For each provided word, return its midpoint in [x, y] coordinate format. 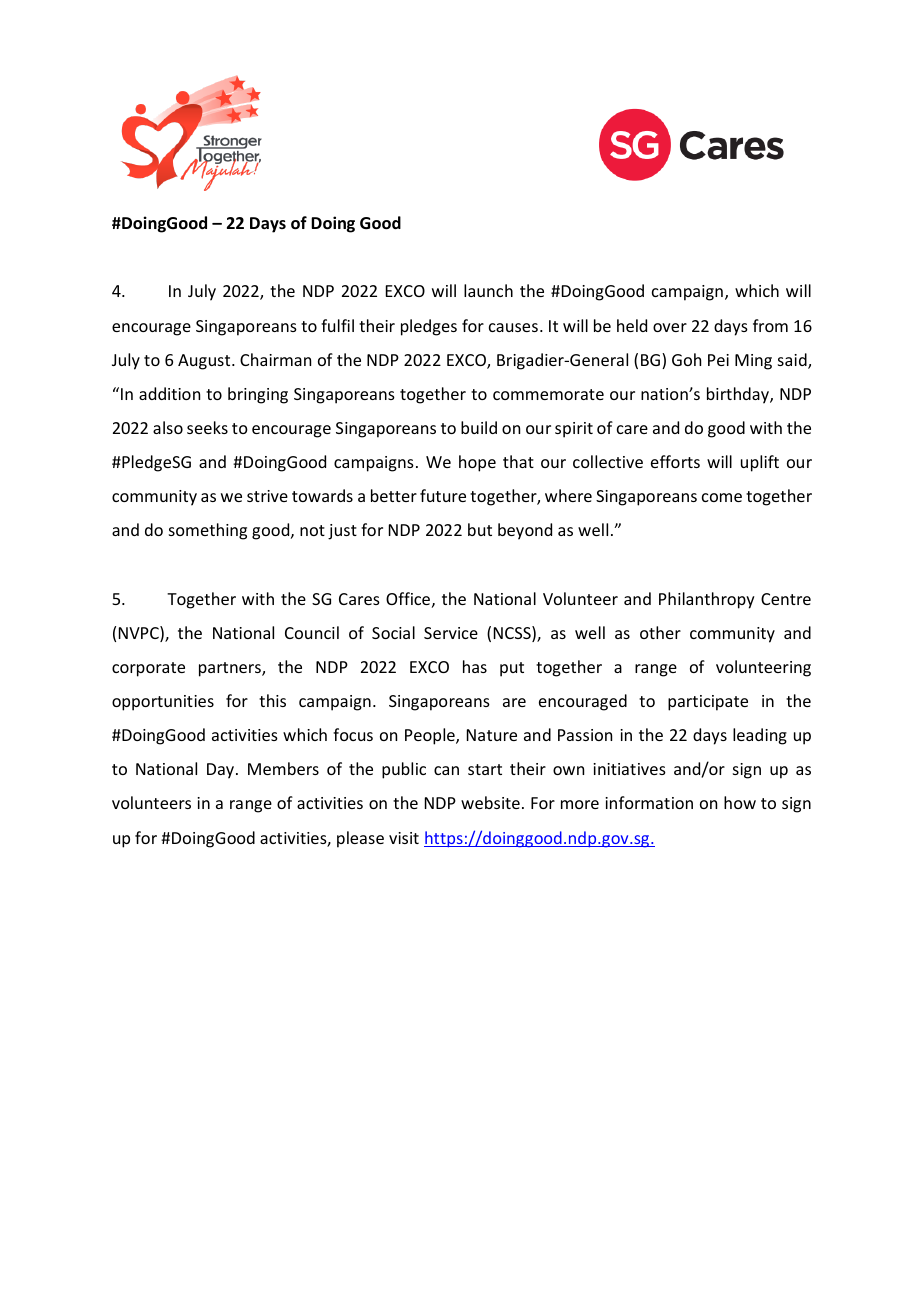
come [722, 497]
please [360, 839]
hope [477, 463]
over [670, 327]
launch [488, 290]
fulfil [337, 325]
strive [267, 496]
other [660, 632]
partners [231, 669]
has [475, 666]
